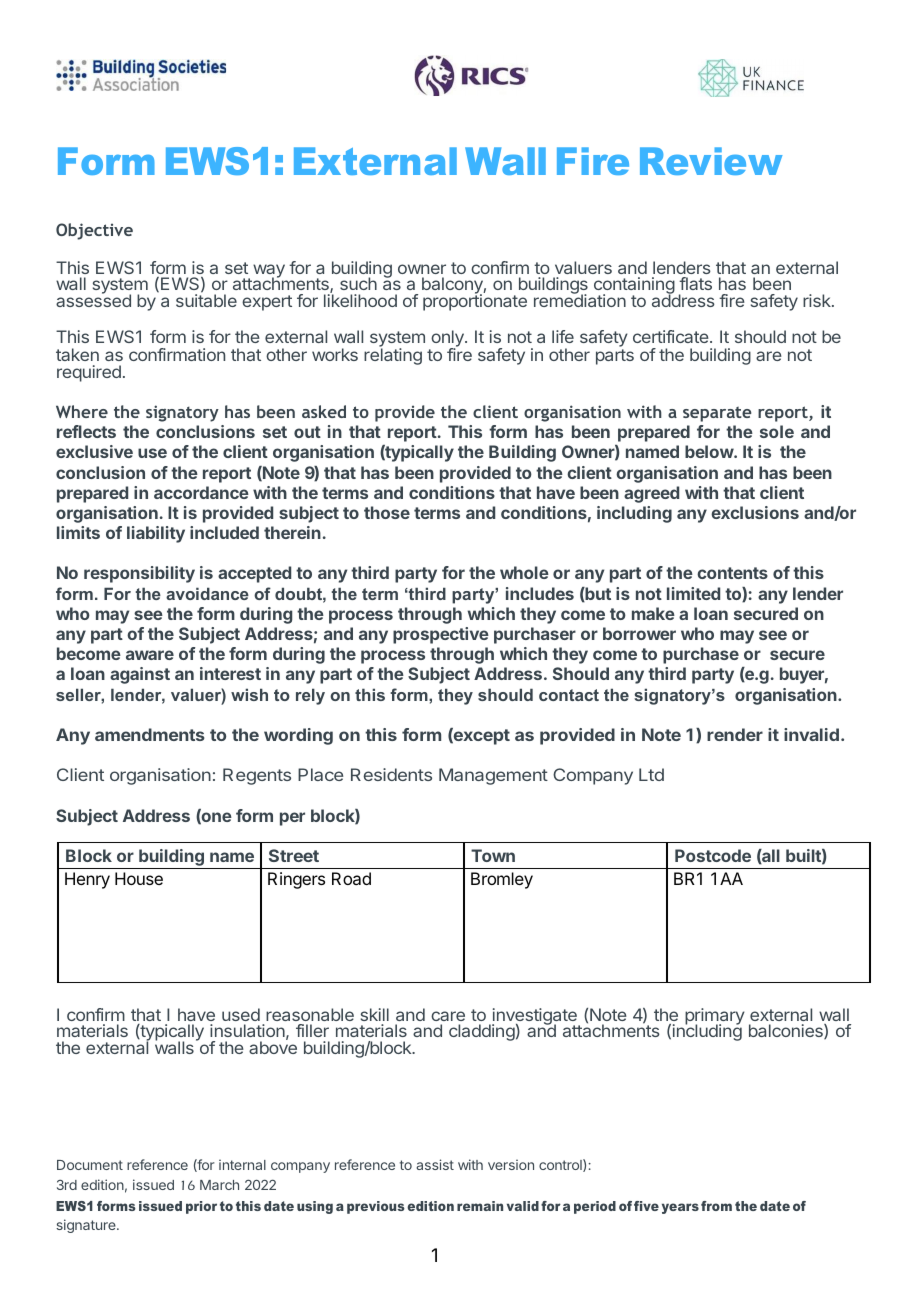  Describe the element at coordinates (475, 301) in the screenshot. I see `proportionate` at that location.
